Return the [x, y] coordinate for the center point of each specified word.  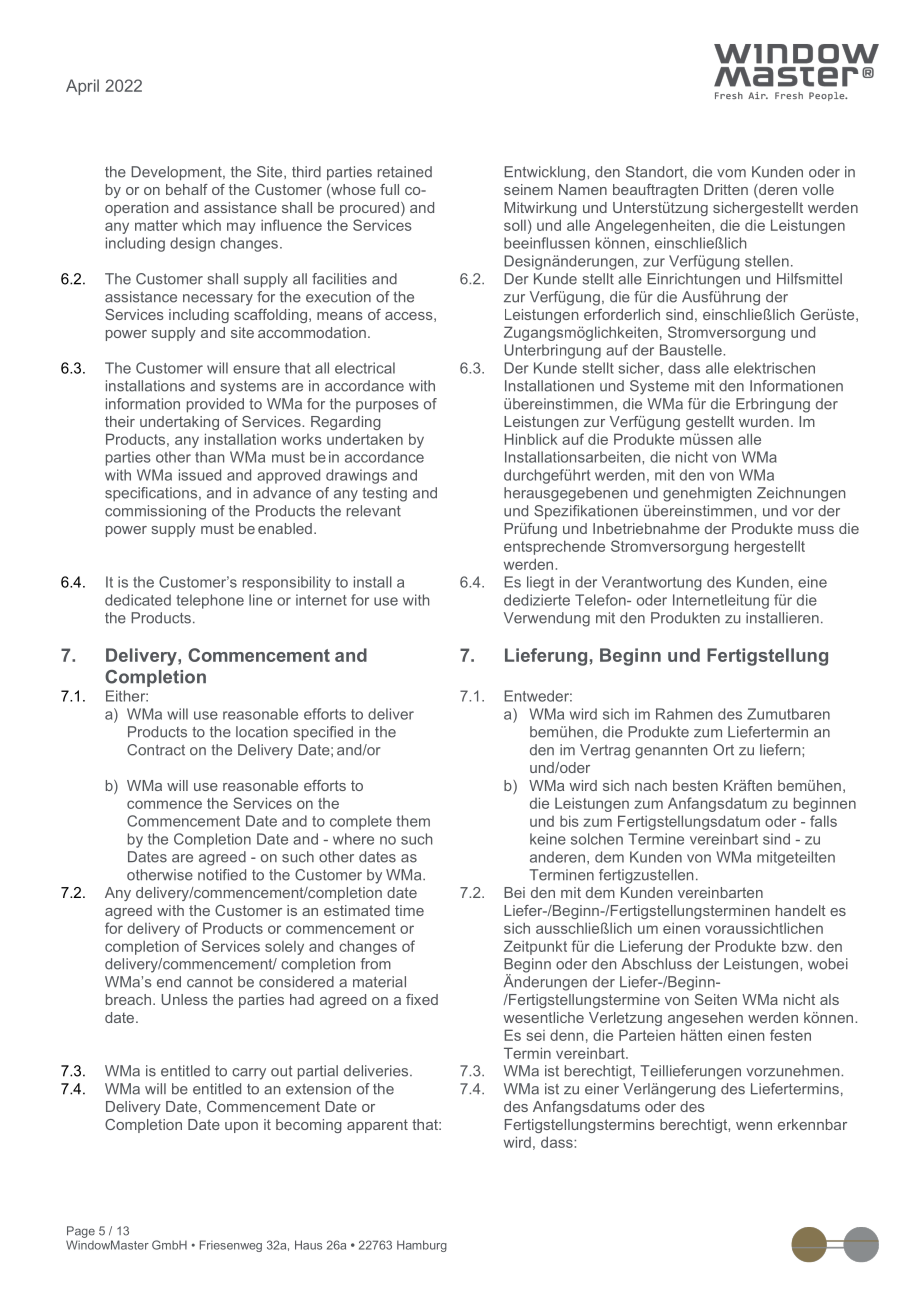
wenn [754, 1126]
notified [222, 875]
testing [384, 494]
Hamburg [422, 1246]
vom [731, 173]
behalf [187, 189]
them [413, 821]
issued [200, 475]
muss [816, 530]
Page [81, 1232]
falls [823, 821]
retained [405, 172]
